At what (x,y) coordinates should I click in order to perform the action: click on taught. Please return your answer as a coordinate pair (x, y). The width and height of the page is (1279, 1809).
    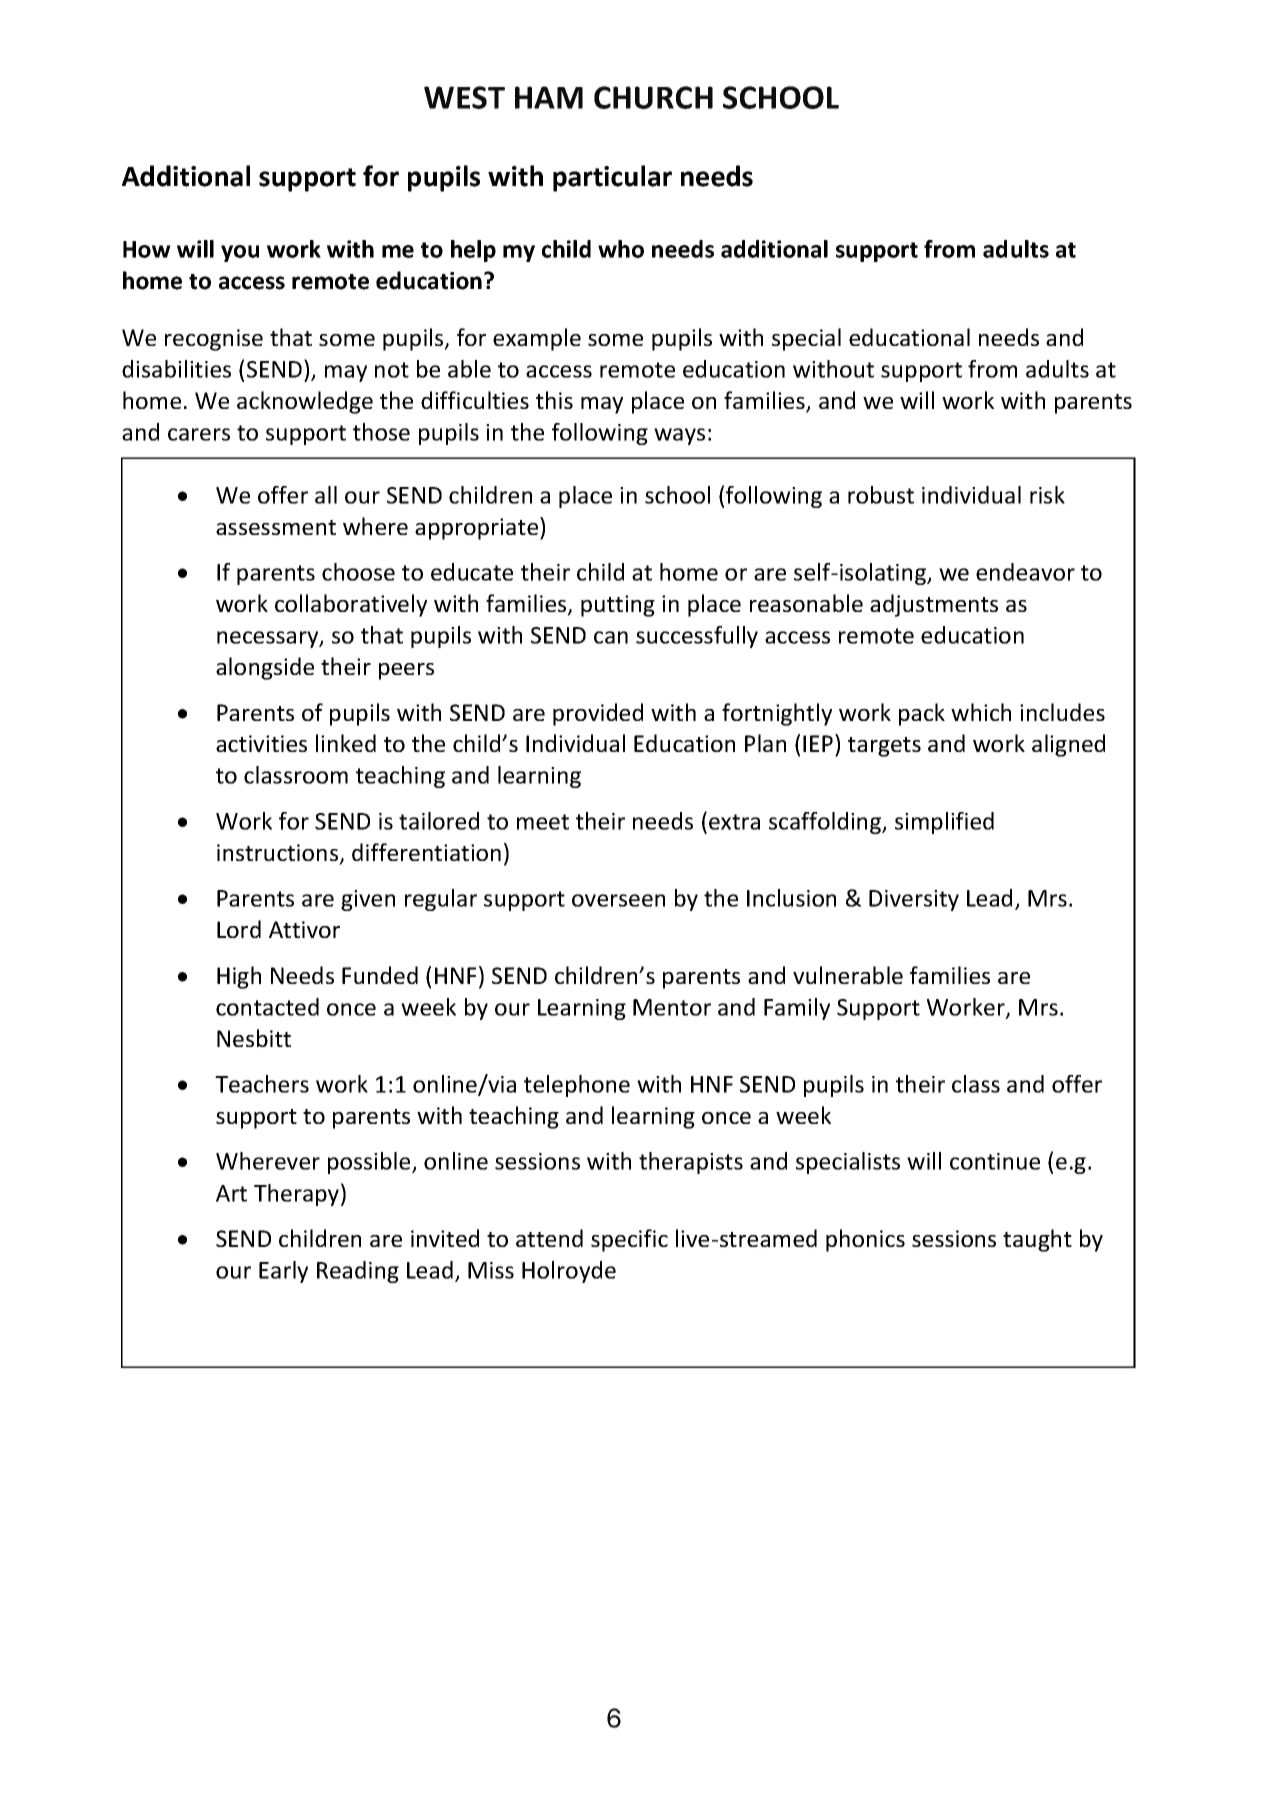
    Looking at the image, I should click on (1037, 1240).
